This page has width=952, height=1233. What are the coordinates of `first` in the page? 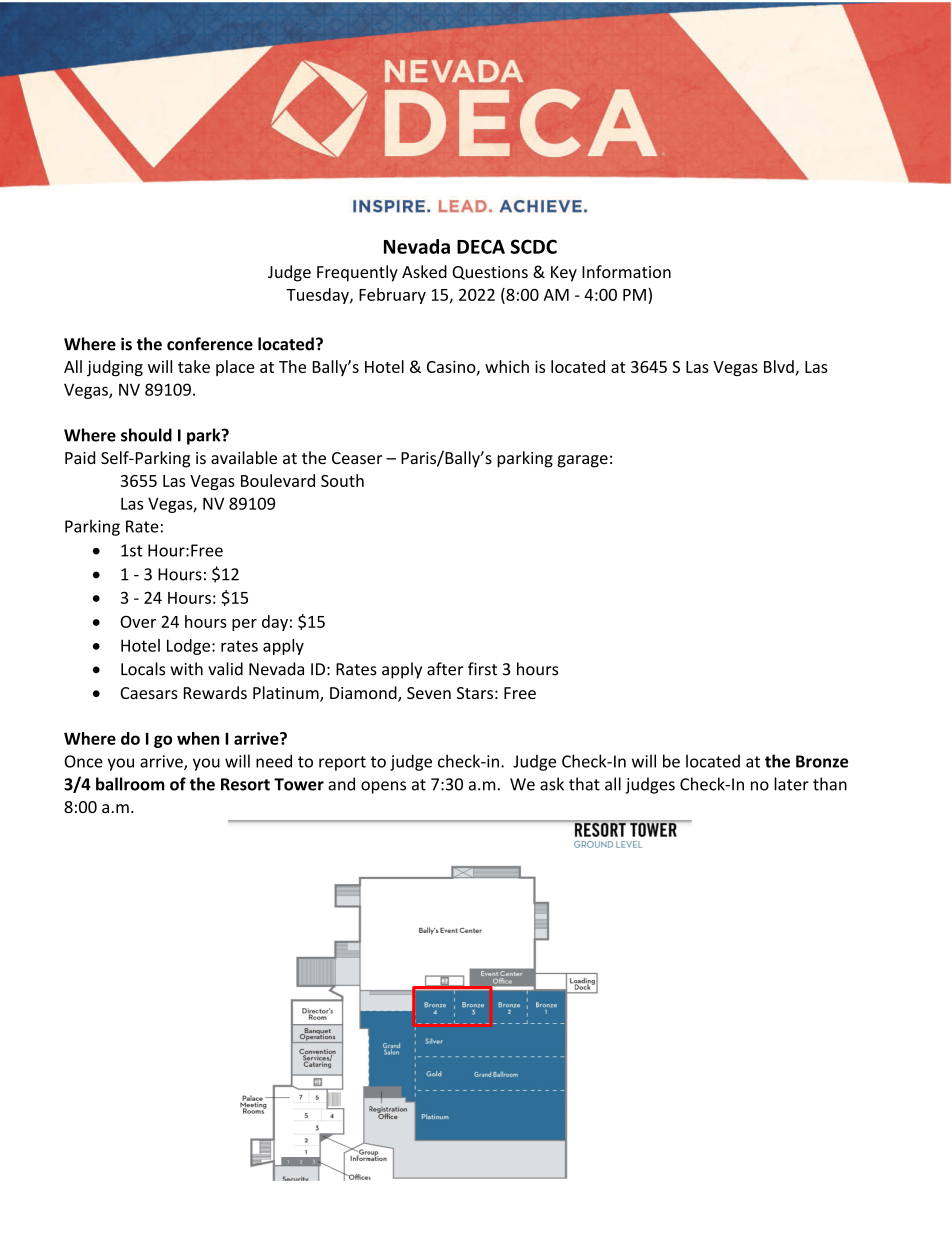 It's located at (482, 669).
